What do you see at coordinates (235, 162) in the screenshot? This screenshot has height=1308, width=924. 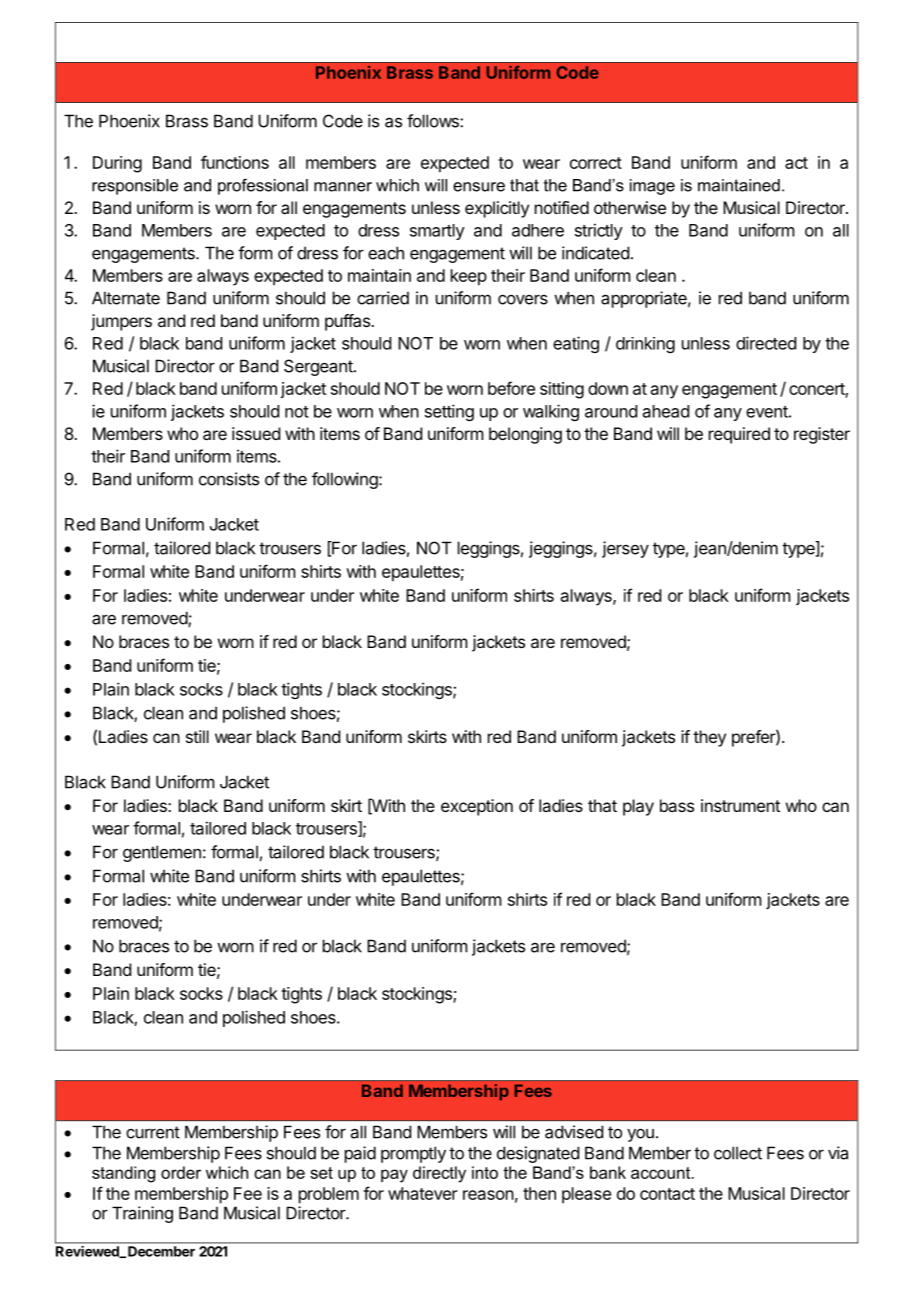 I see `functions` at bounding box center [235, 162].
